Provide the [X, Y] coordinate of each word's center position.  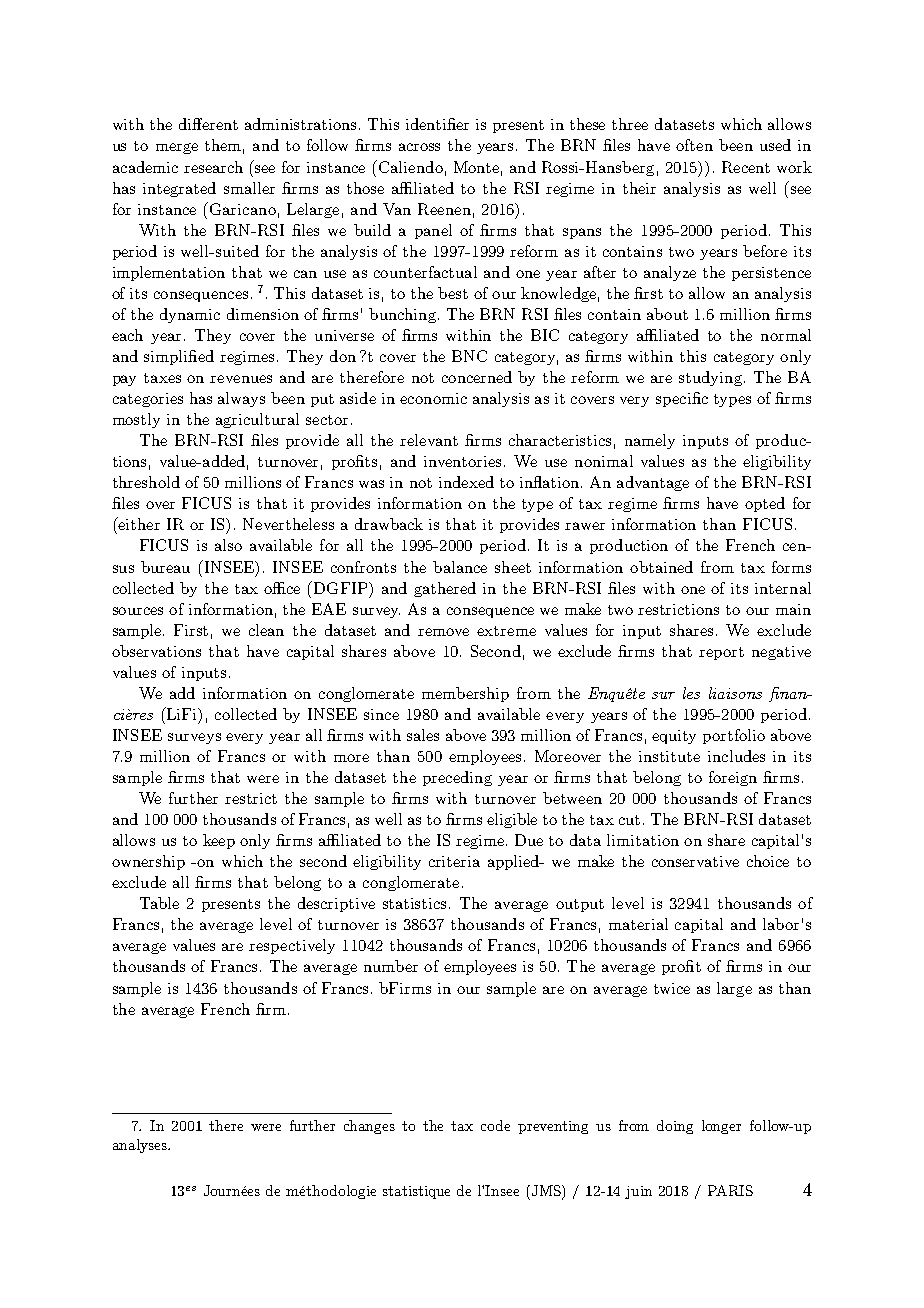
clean [266, 630]
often [694, 145]
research [213, 167]
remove [443, 632]
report [721, 653]
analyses [141, 1146]
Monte [476, 167]
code [495, 1125]
